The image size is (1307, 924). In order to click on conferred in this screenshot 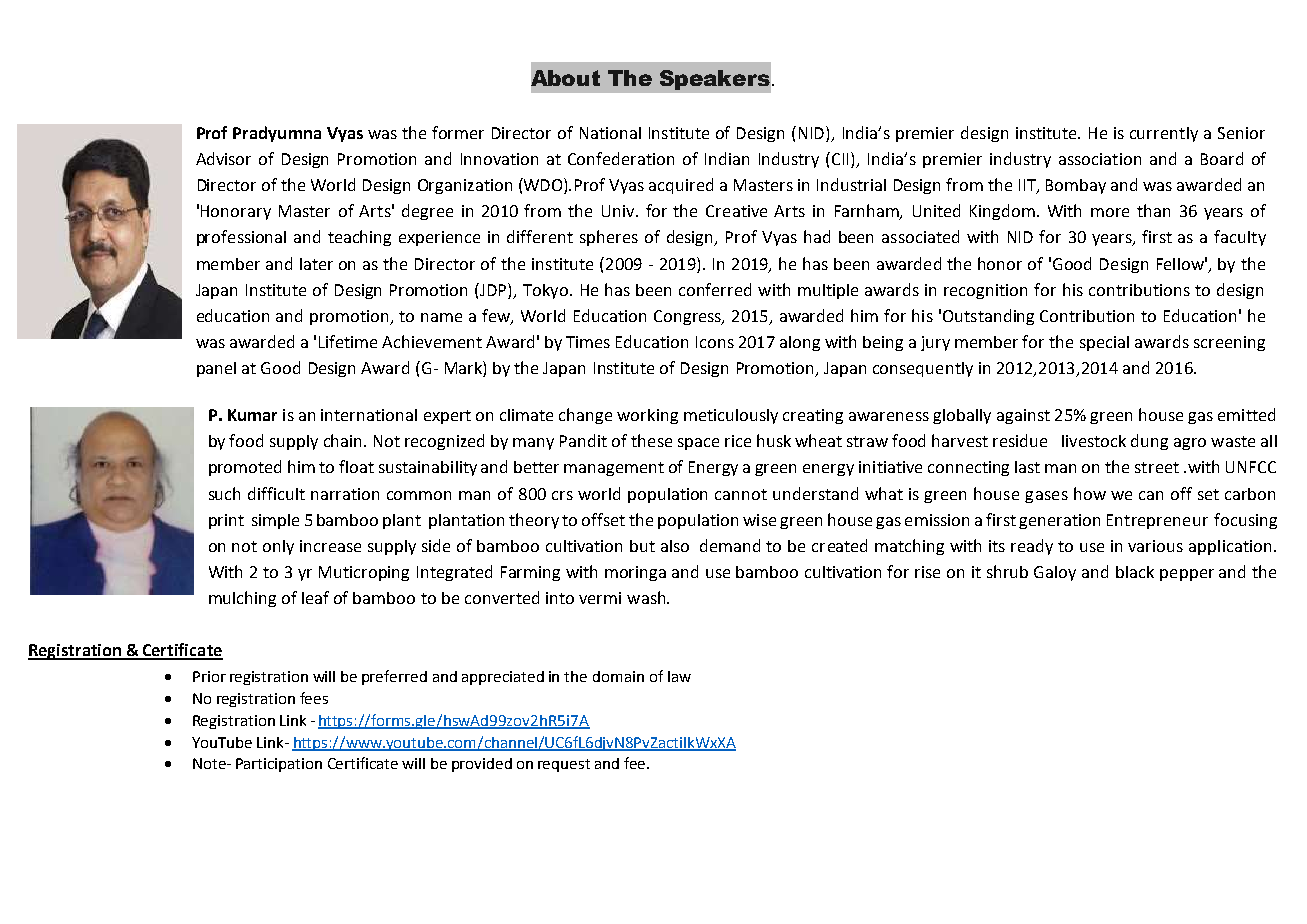, I will do `click(715, 289)`.
